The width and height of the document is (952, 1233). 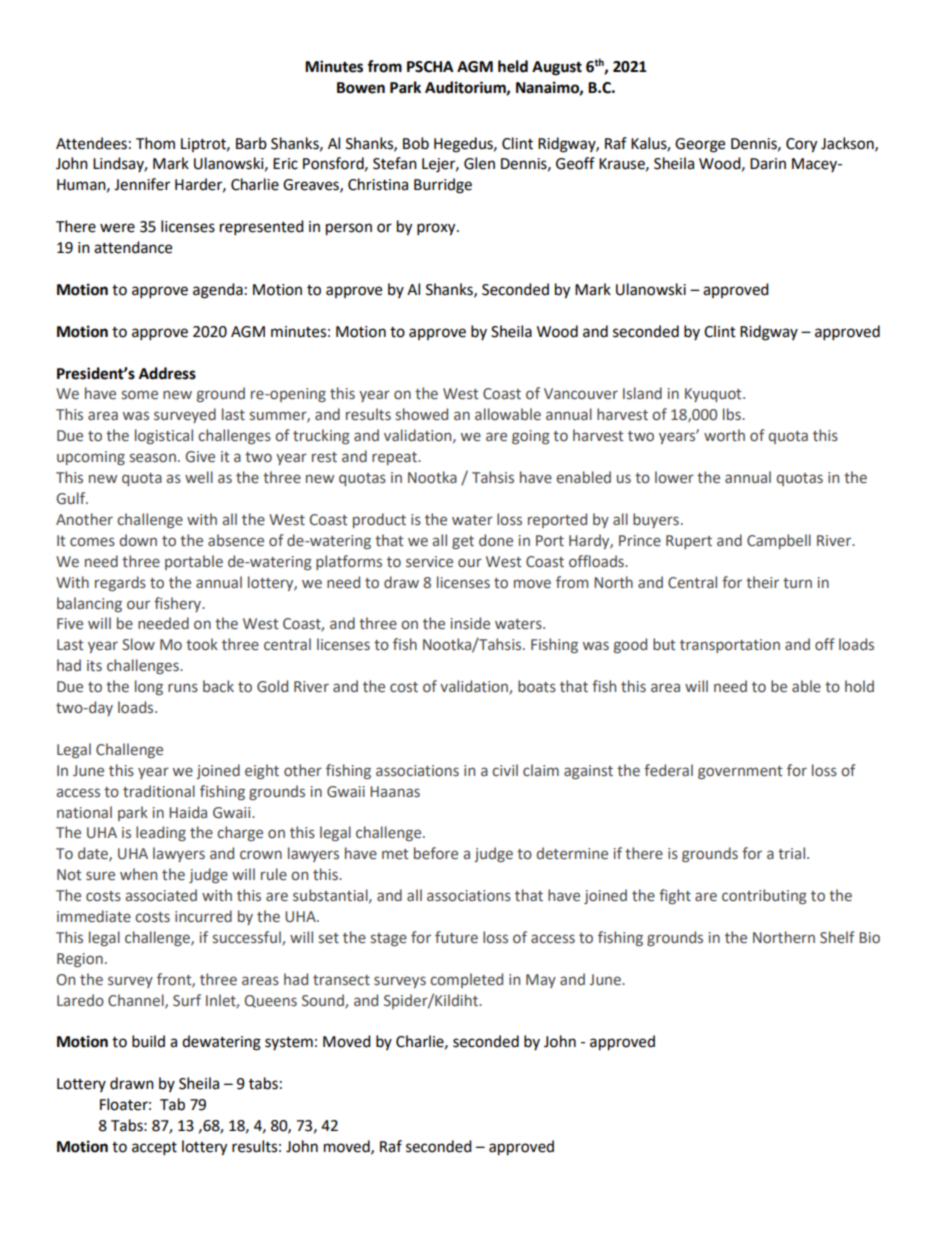 I want to click on worth, so click(x=724, y=435).
